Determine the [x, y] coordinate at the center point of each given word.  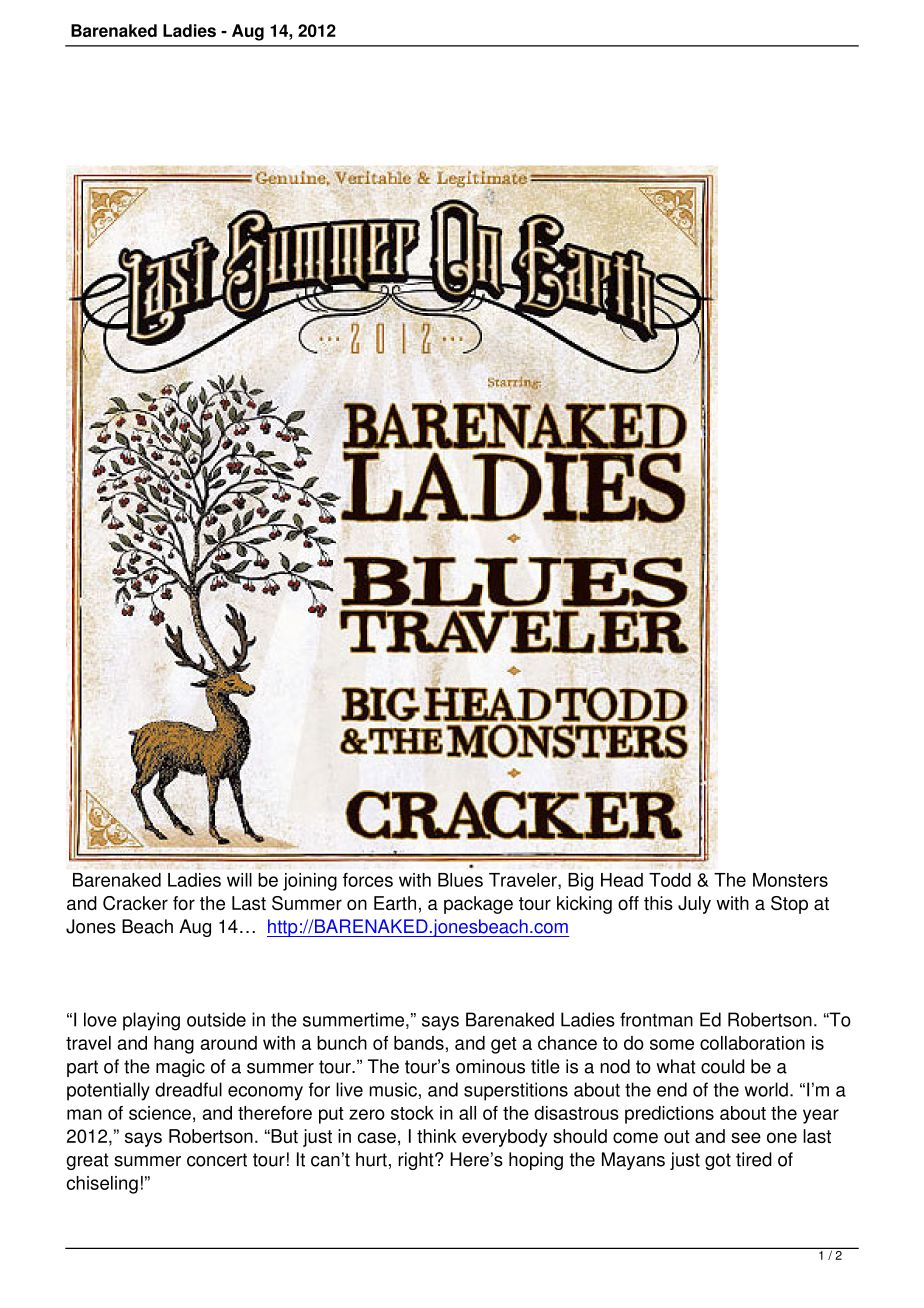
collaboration [752, 1043]
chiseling [102, 1185]
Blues [460, 880]
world [766, 1089]
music [393, 1089]
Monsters [790, 880]
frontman [656, 1019]
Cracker [135, 903]
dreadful [188, 1089]
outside [216, 1019]
